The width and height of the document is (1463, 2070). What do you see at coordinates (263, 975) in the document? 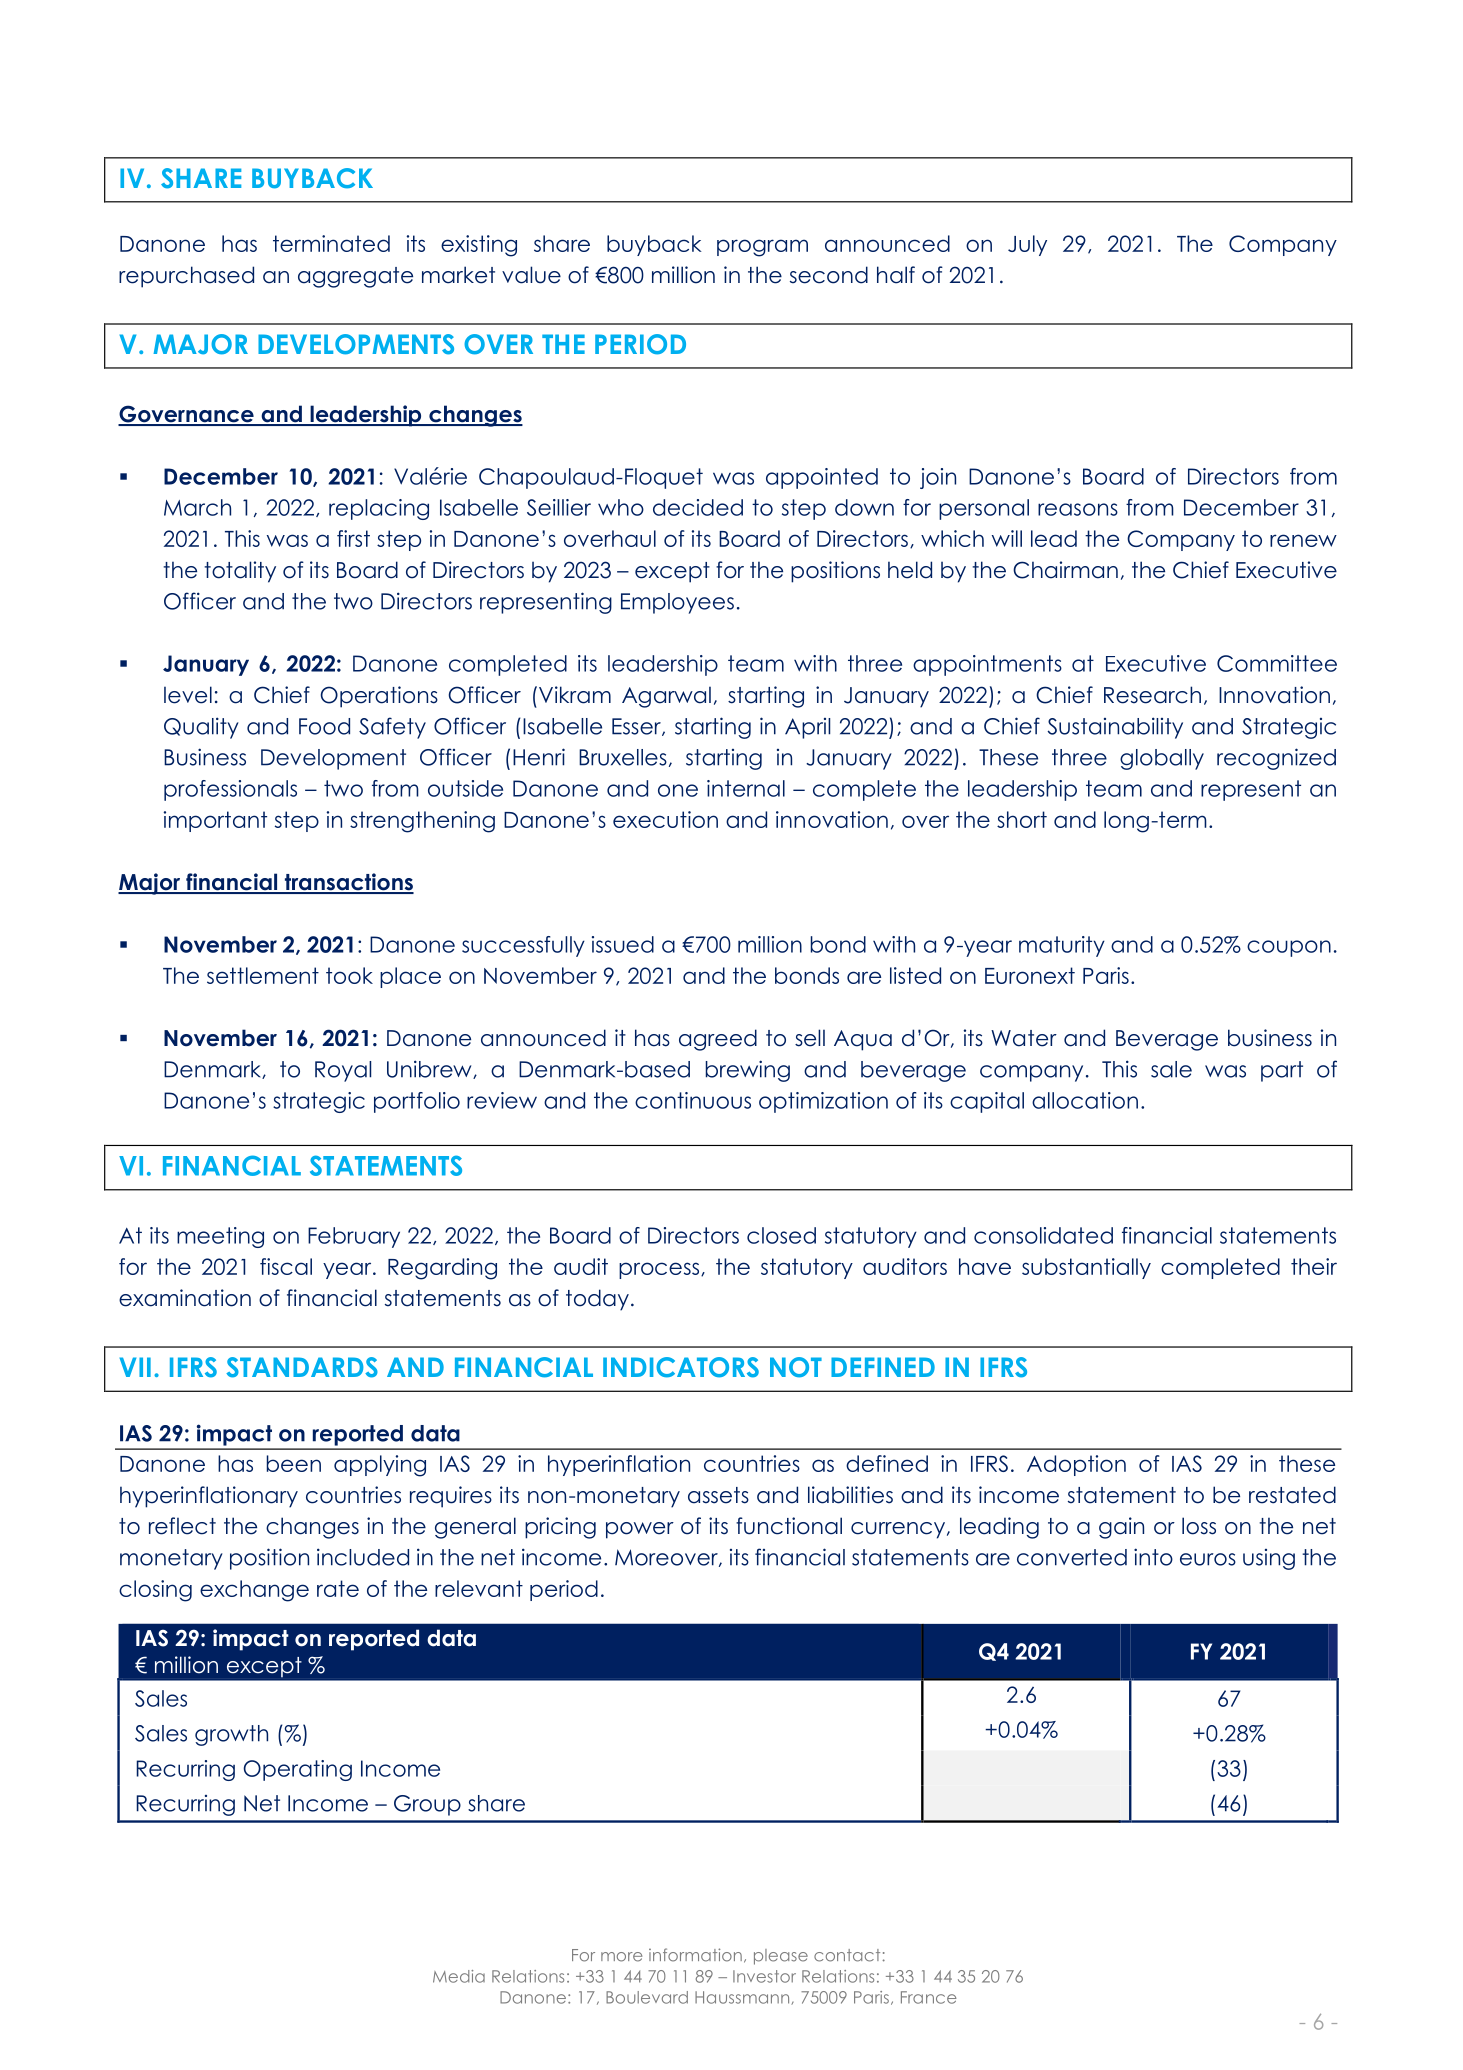
I see `settlement` at bounding box center [263, 975].
